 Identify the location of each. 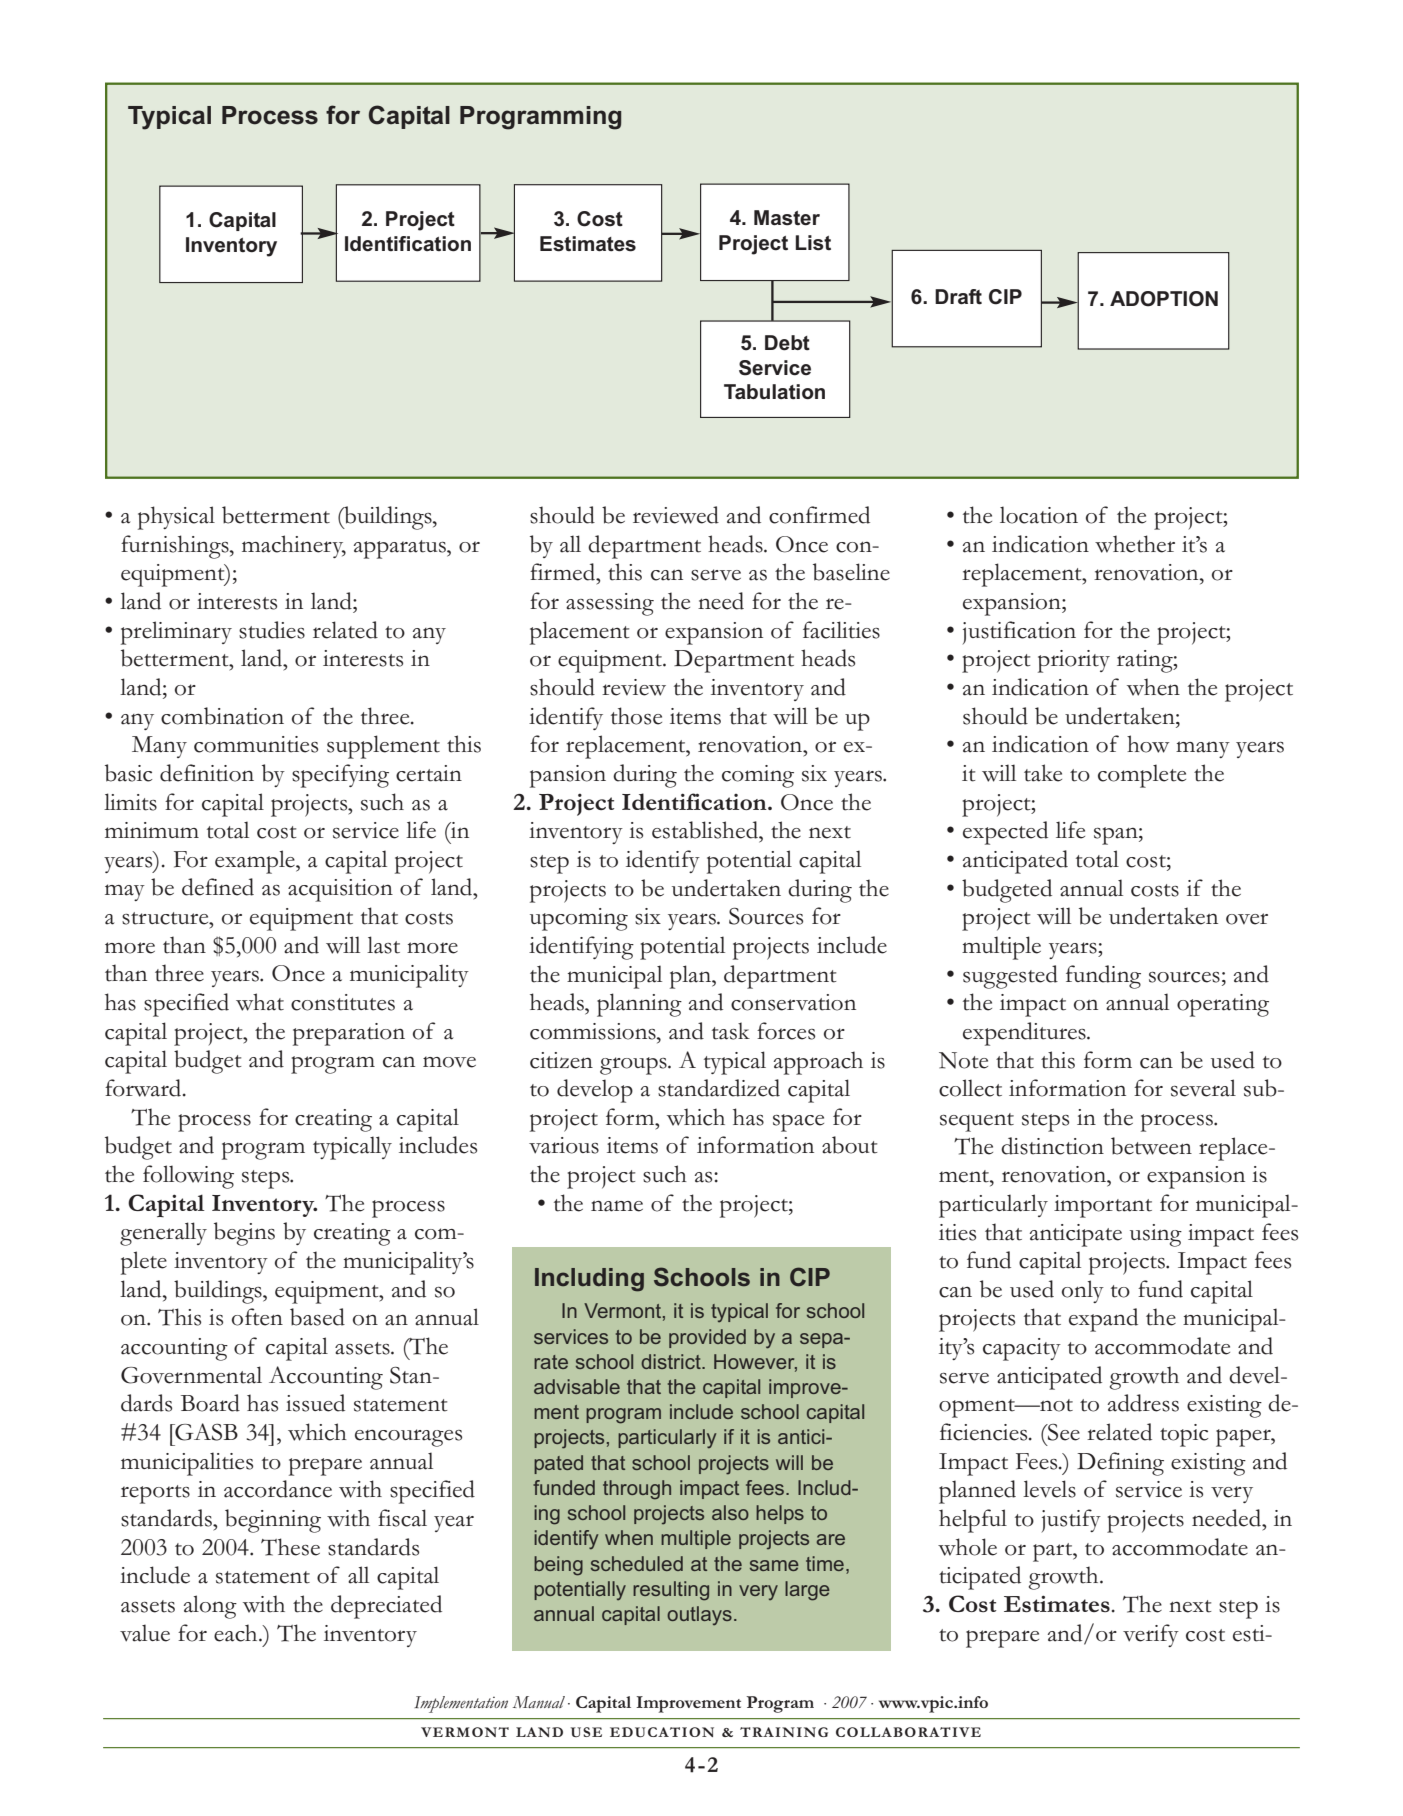
(237, 1633).
